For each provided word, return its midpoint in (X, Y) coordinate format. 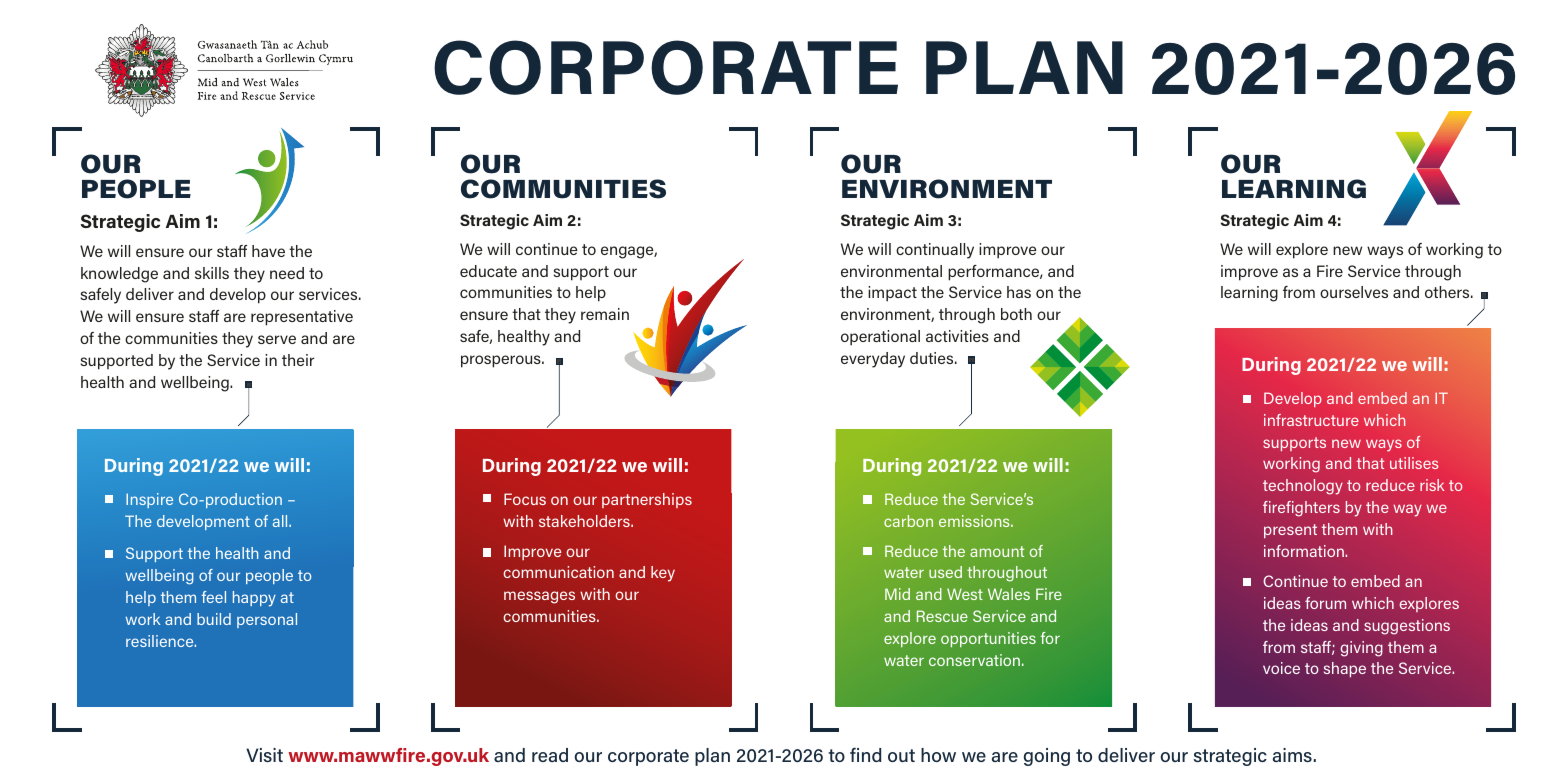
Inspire (149, 500)
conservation (974, 660)
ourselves (1354, 292)
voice (1281, 668)
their (298, 360)
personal (267, 620)
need (287, 273)
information (1305, 551)
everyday (873, 360)
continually (935, 251)
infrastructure (1311, 420)
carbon (908, 521)
